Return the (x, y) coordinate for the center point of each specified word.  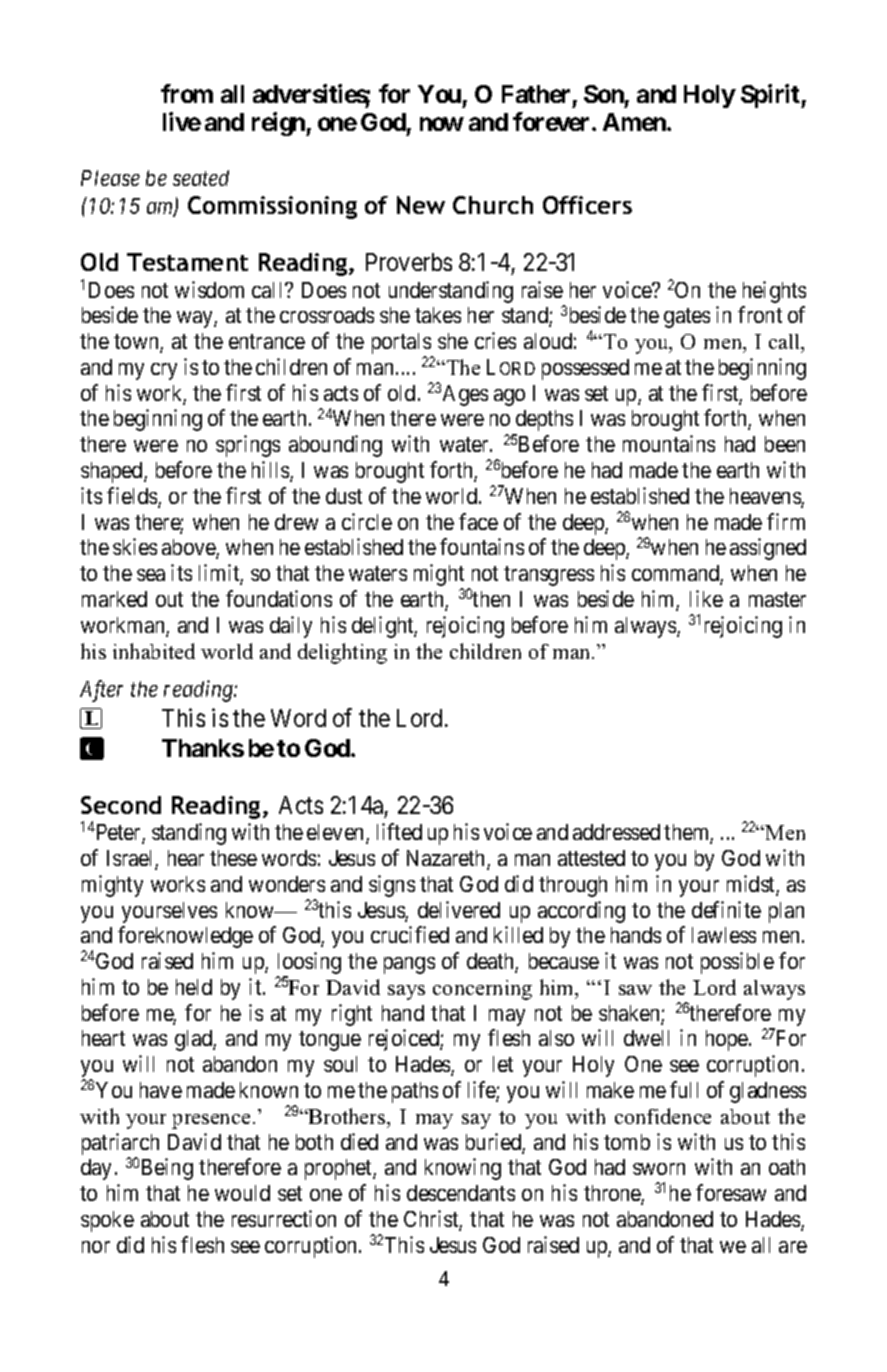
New (421, 205)
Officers (587, 205)
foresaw (731, 1192)
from (187, 93)
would (242, 1193)
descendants (461, 1193)
